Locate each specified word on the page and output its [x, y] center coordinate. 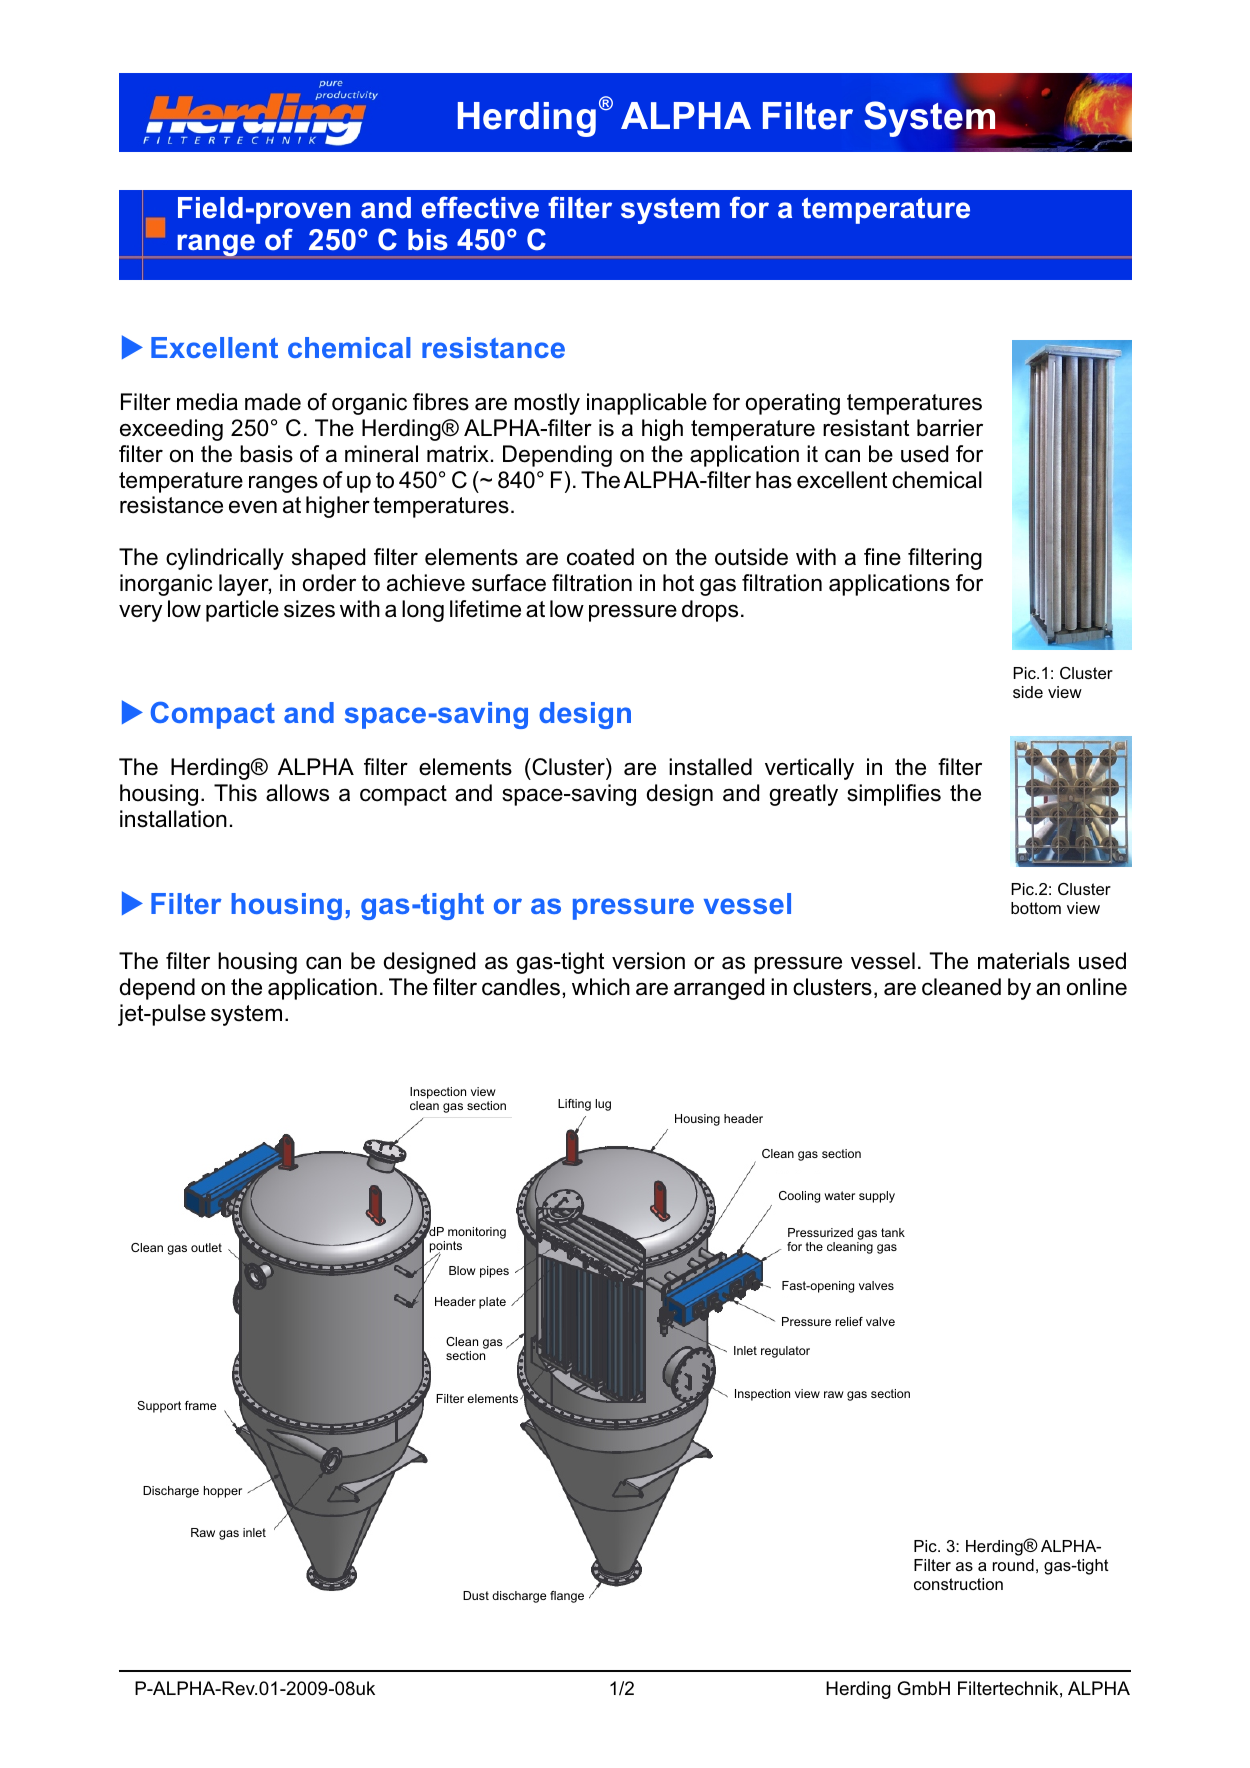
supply [877, 1197]
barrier [950, 428]
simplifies [894, 795]
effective [480, 207]
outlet [206, 1247]
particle [242, 611]
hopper [223, 1492]
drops [710, 611]
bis [428, 240]
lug [603, 1105]
